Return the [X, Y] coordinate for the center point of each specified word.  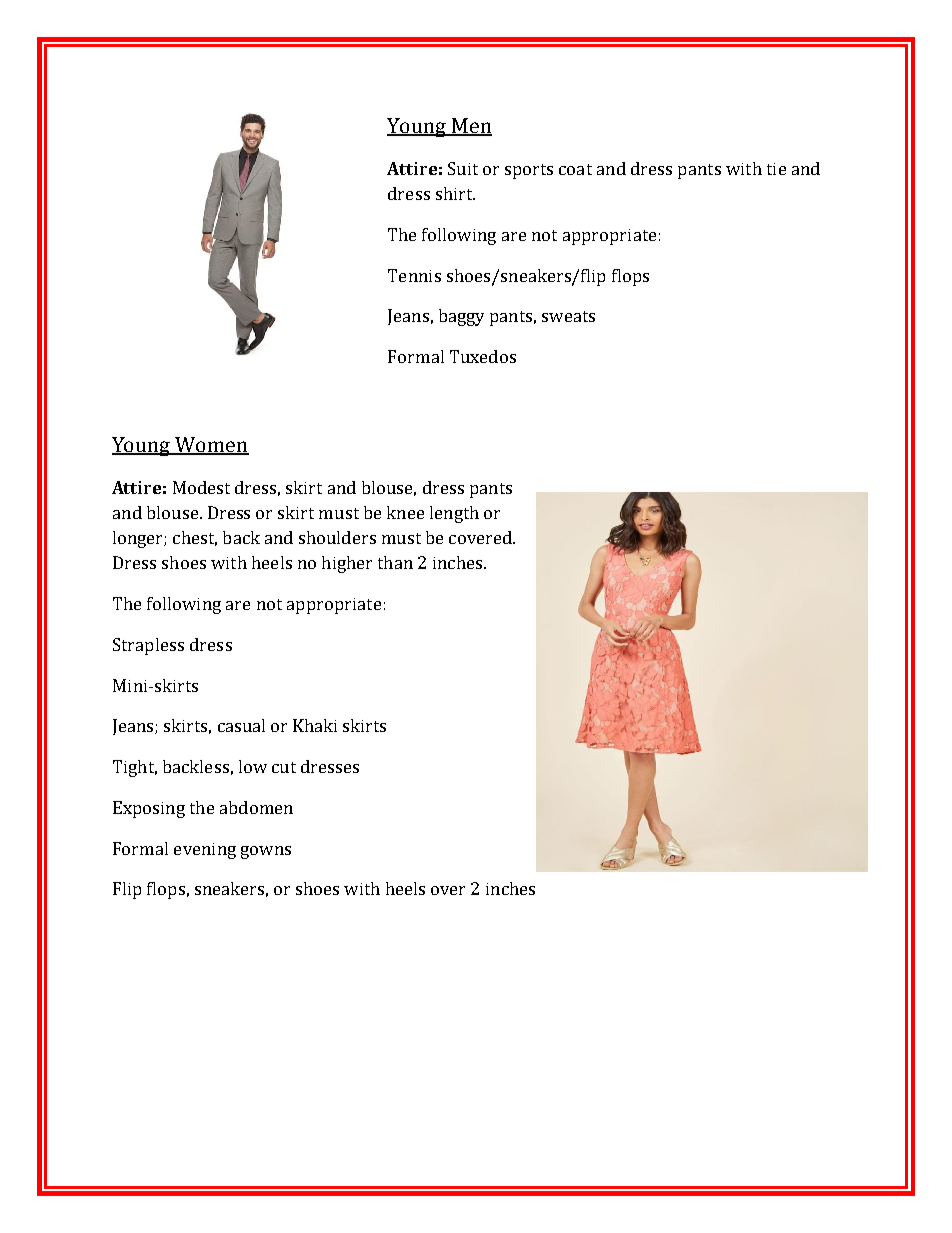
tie [776, 169]
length [454, 514]
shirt [455, 193]
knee [405, 512]
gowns [266, 852]
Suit [463, 168]
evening [205, 851]
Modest [201, 487]
